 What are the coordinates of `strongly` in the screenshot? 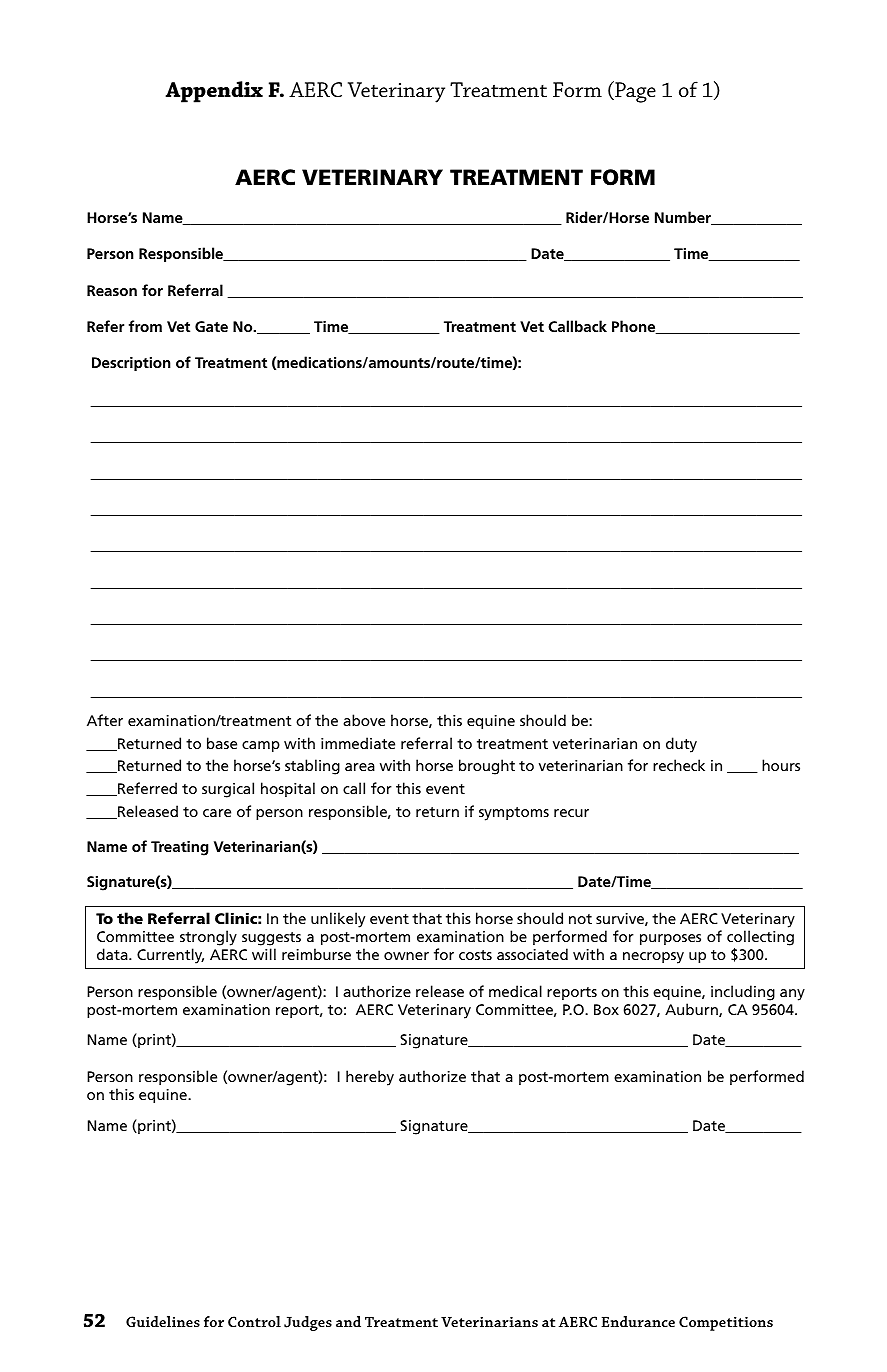 It's located at (208, 938).
